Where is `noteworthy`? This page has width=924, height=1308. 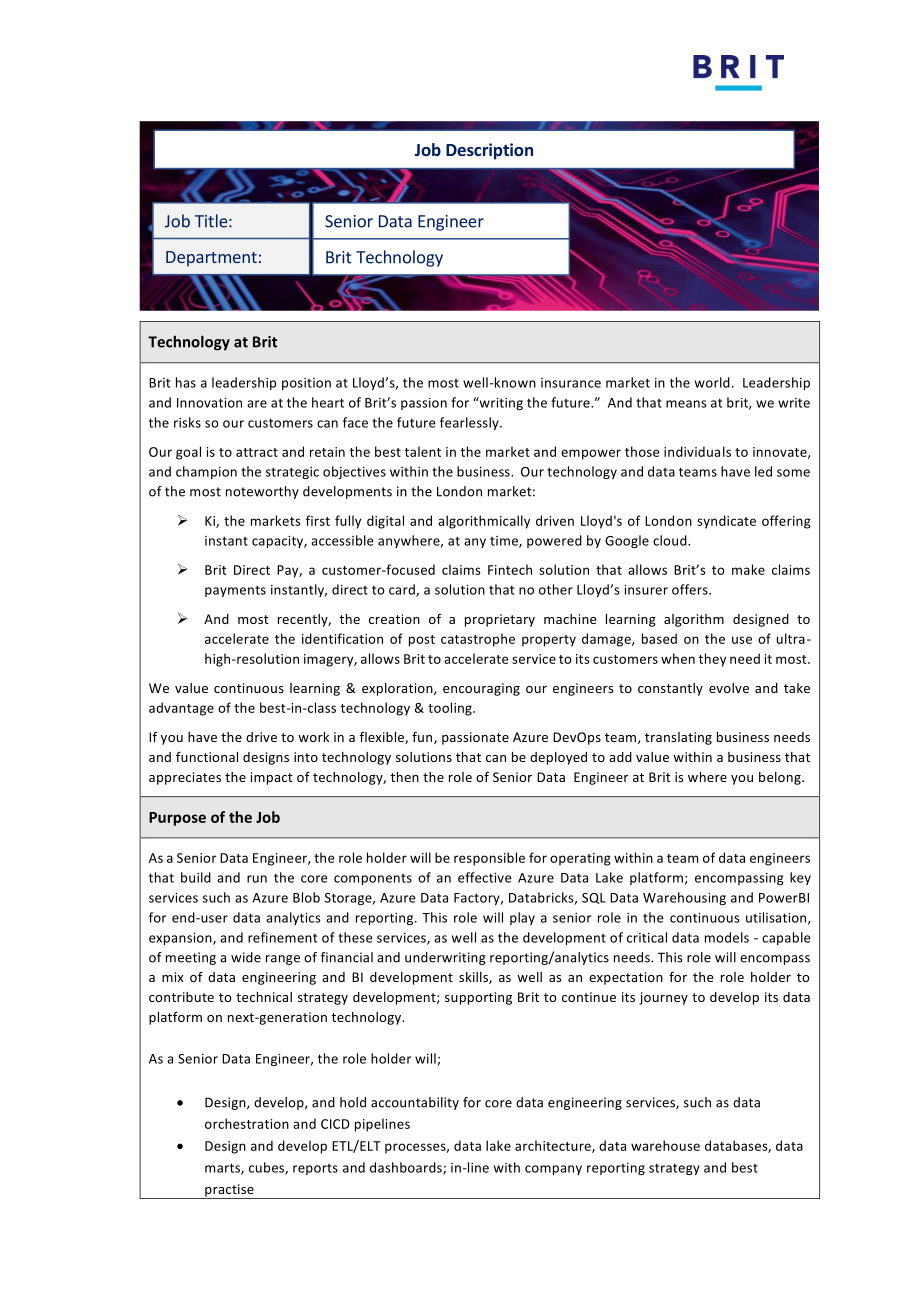
noteworthy is located at coordinates (262, 492).
